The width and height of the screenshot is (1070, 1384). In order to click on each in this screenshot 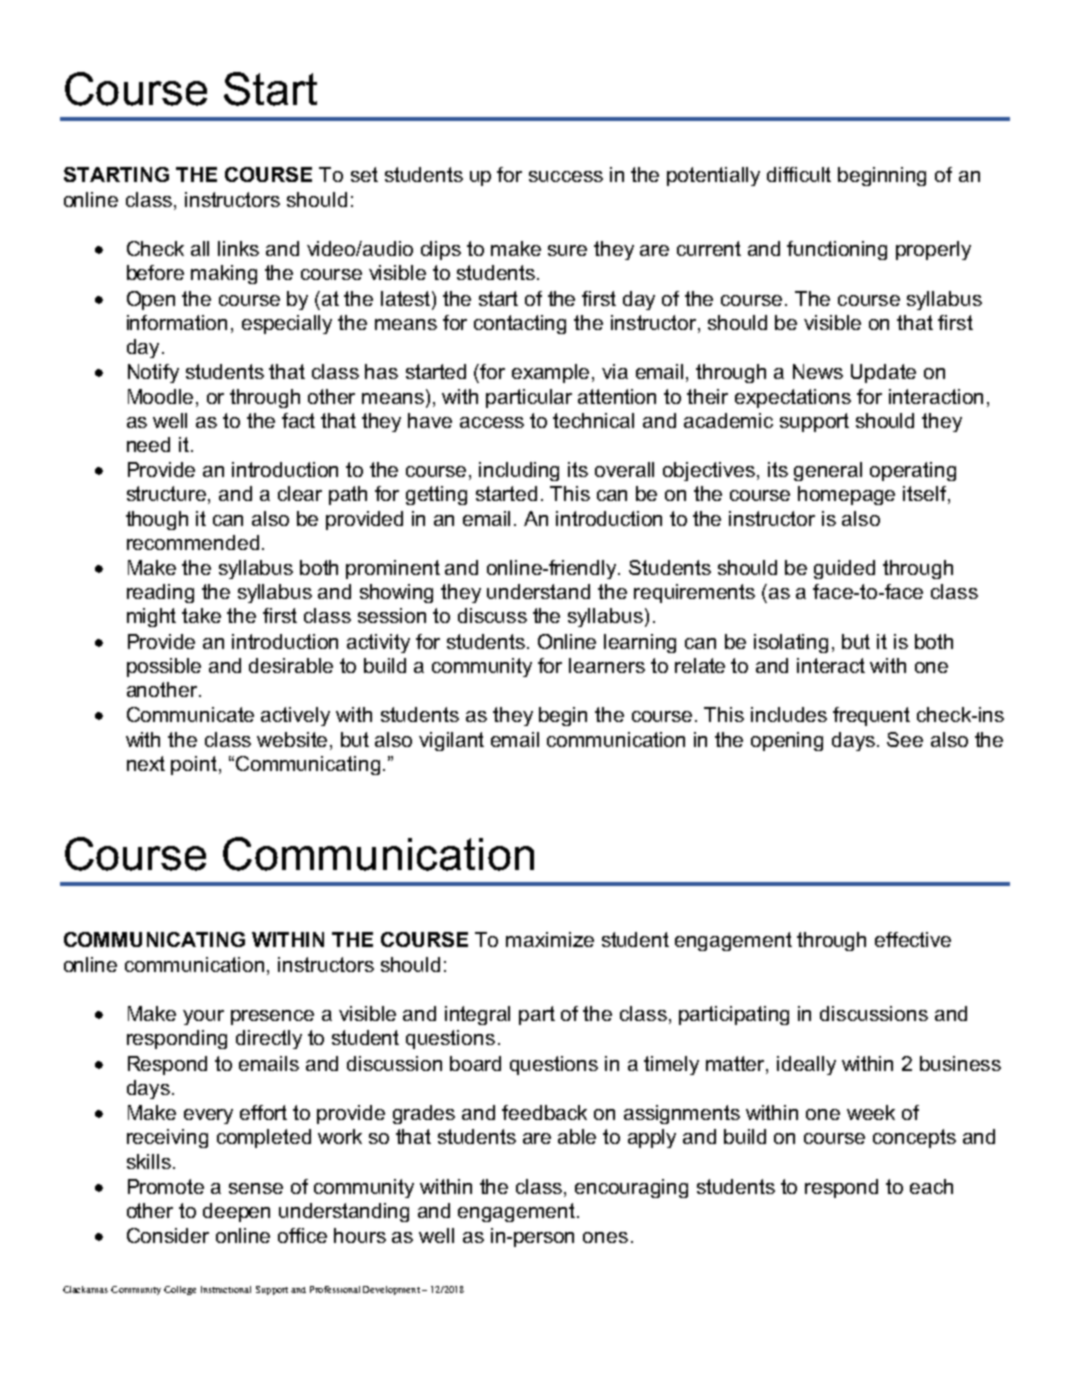, I will do `click(931, 1186)`.
